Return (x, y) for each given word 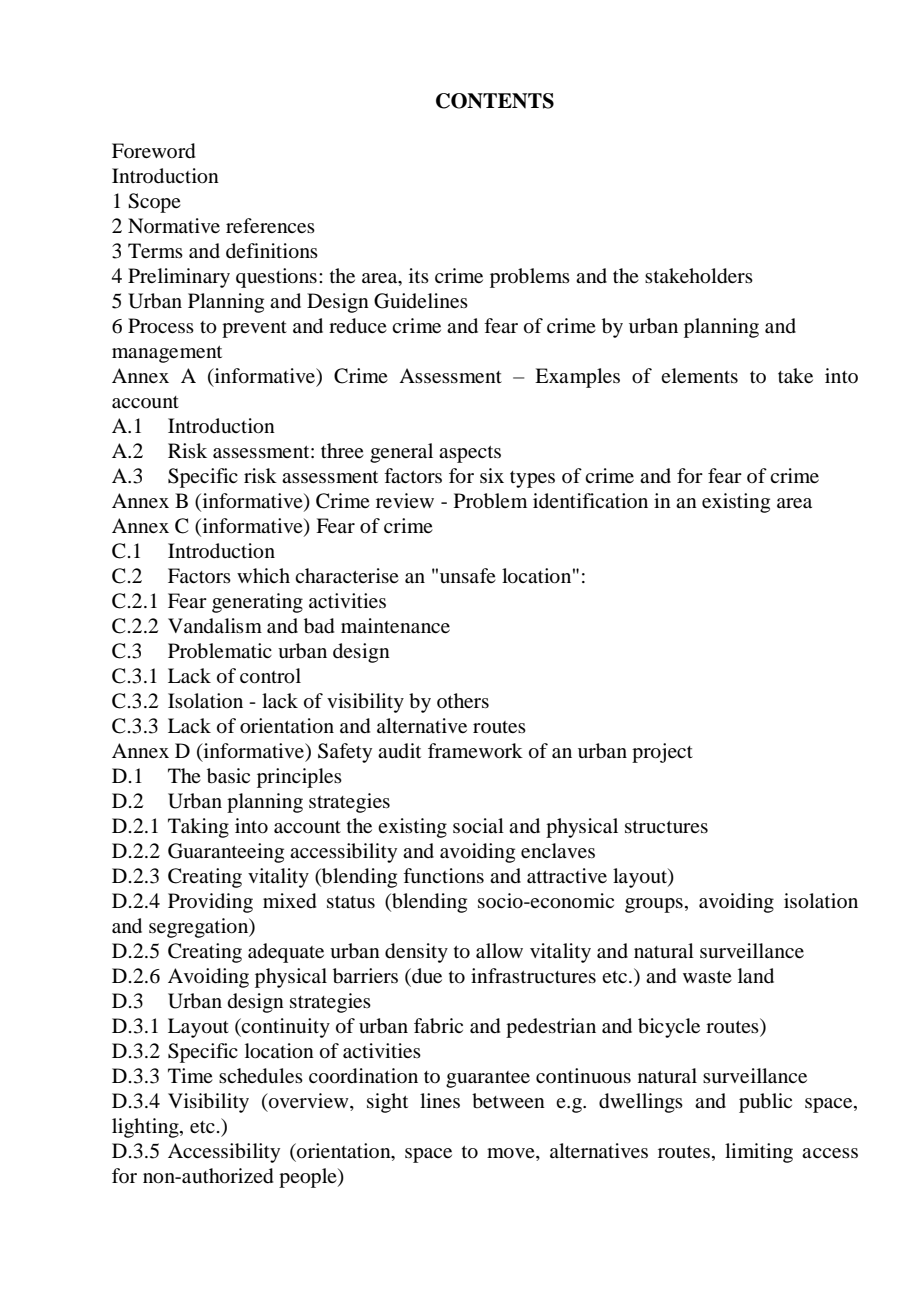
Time (190, 1075)
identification (590, 501)
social (478, 826)
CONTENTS (495, 101)
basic (228, 776)
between (508, 1101)
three (342, 450)
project (662, 753)
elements (699, 375)
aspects (470, 454)
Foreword (153, 151)
